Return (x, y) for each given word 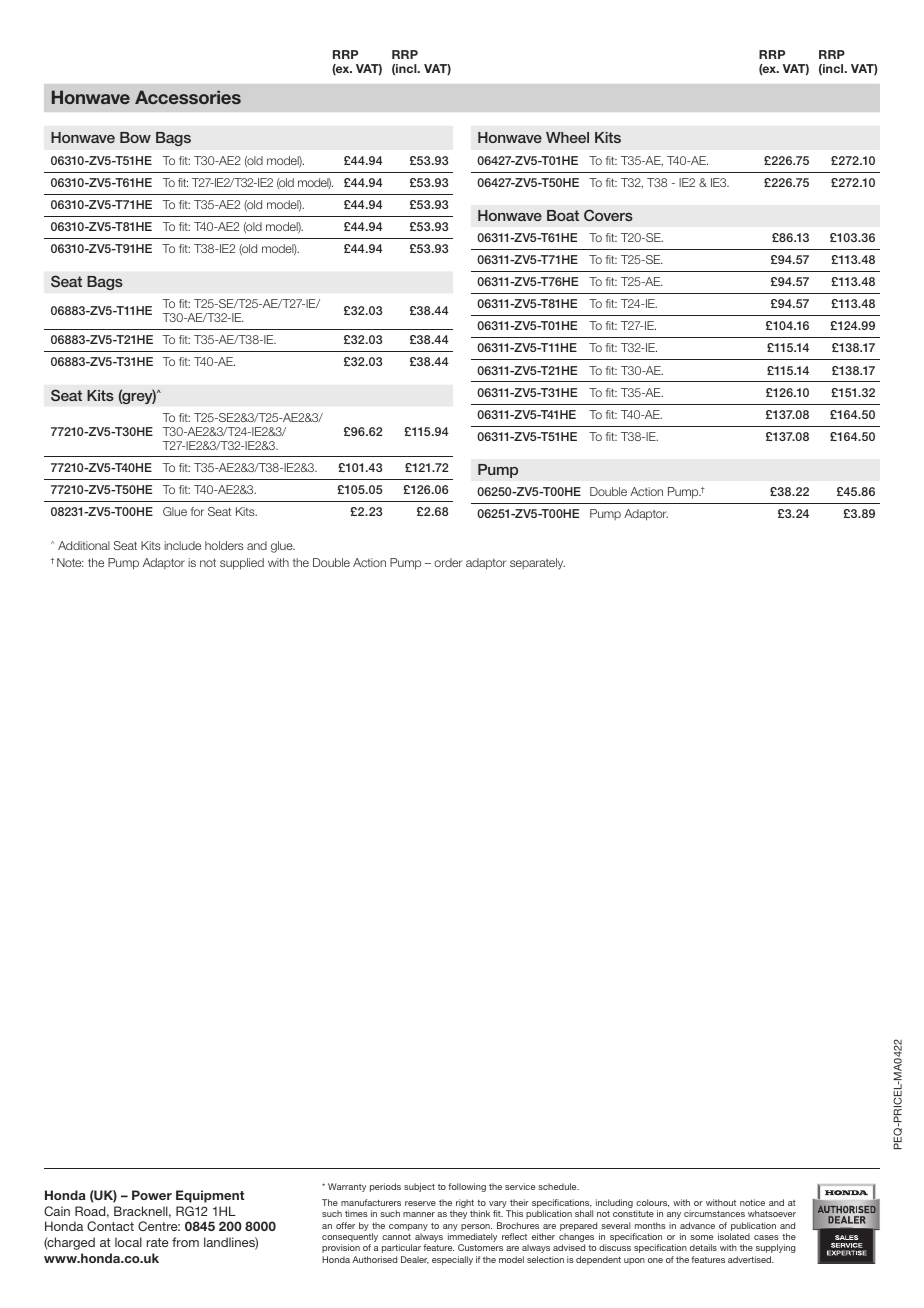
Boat (563, 215)
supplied (242, 564)
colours (652, 1203)
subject (419, 1187)
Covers (608, 215)
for (197, 511)
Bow (135, 137)
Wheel (567, 137)
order (448, 562)
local (128, 1242)
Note (70, 562)
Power (152, 1195)
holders (224, 545)
